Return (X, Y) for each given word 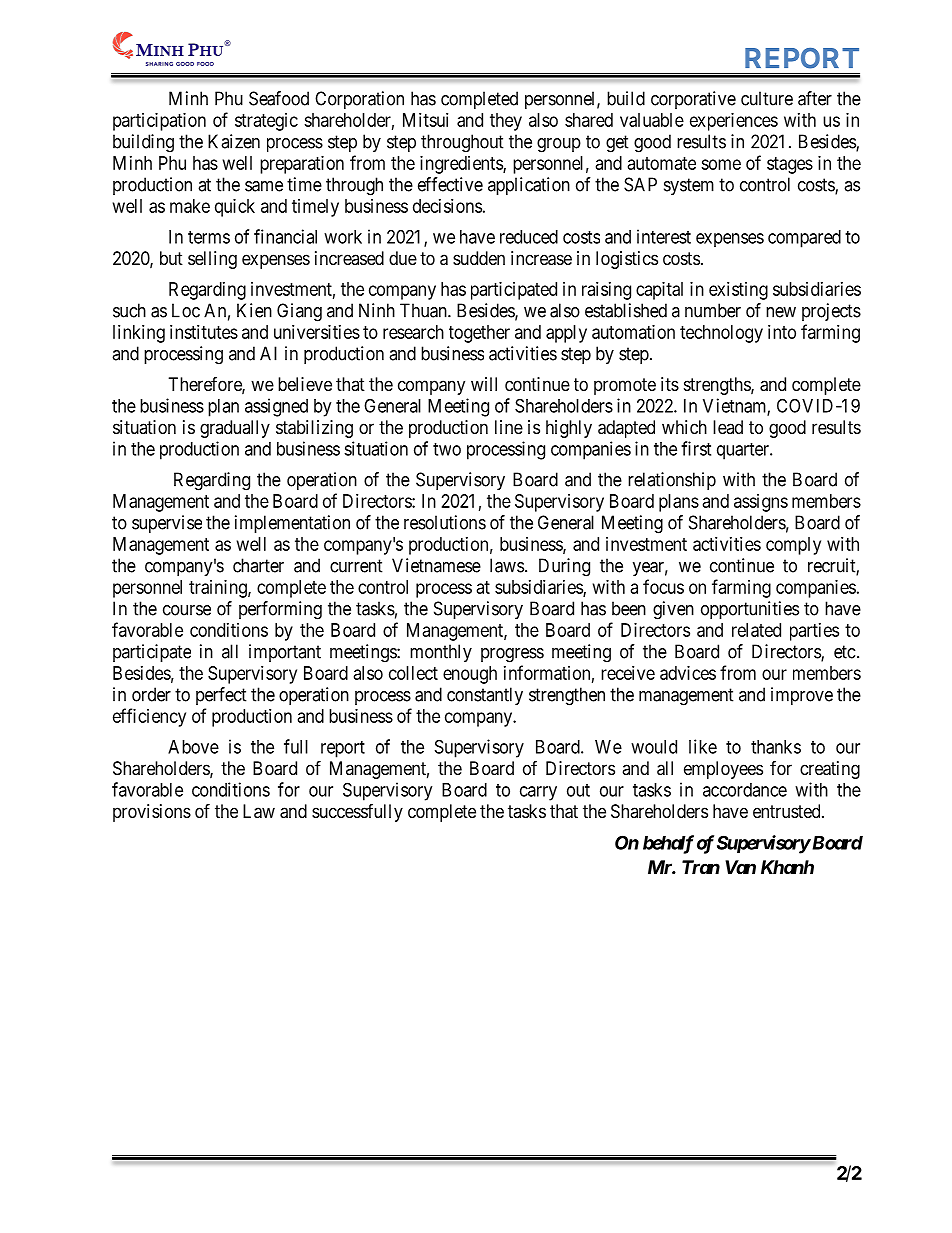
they (506, 122)
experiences (734, 122)
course (187, 610)
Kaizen (234, 141)
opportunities (750, 610)
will (484, 384)
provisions (152, 813)
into (782, 332)
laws (507, 565)
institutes (204, 332)
